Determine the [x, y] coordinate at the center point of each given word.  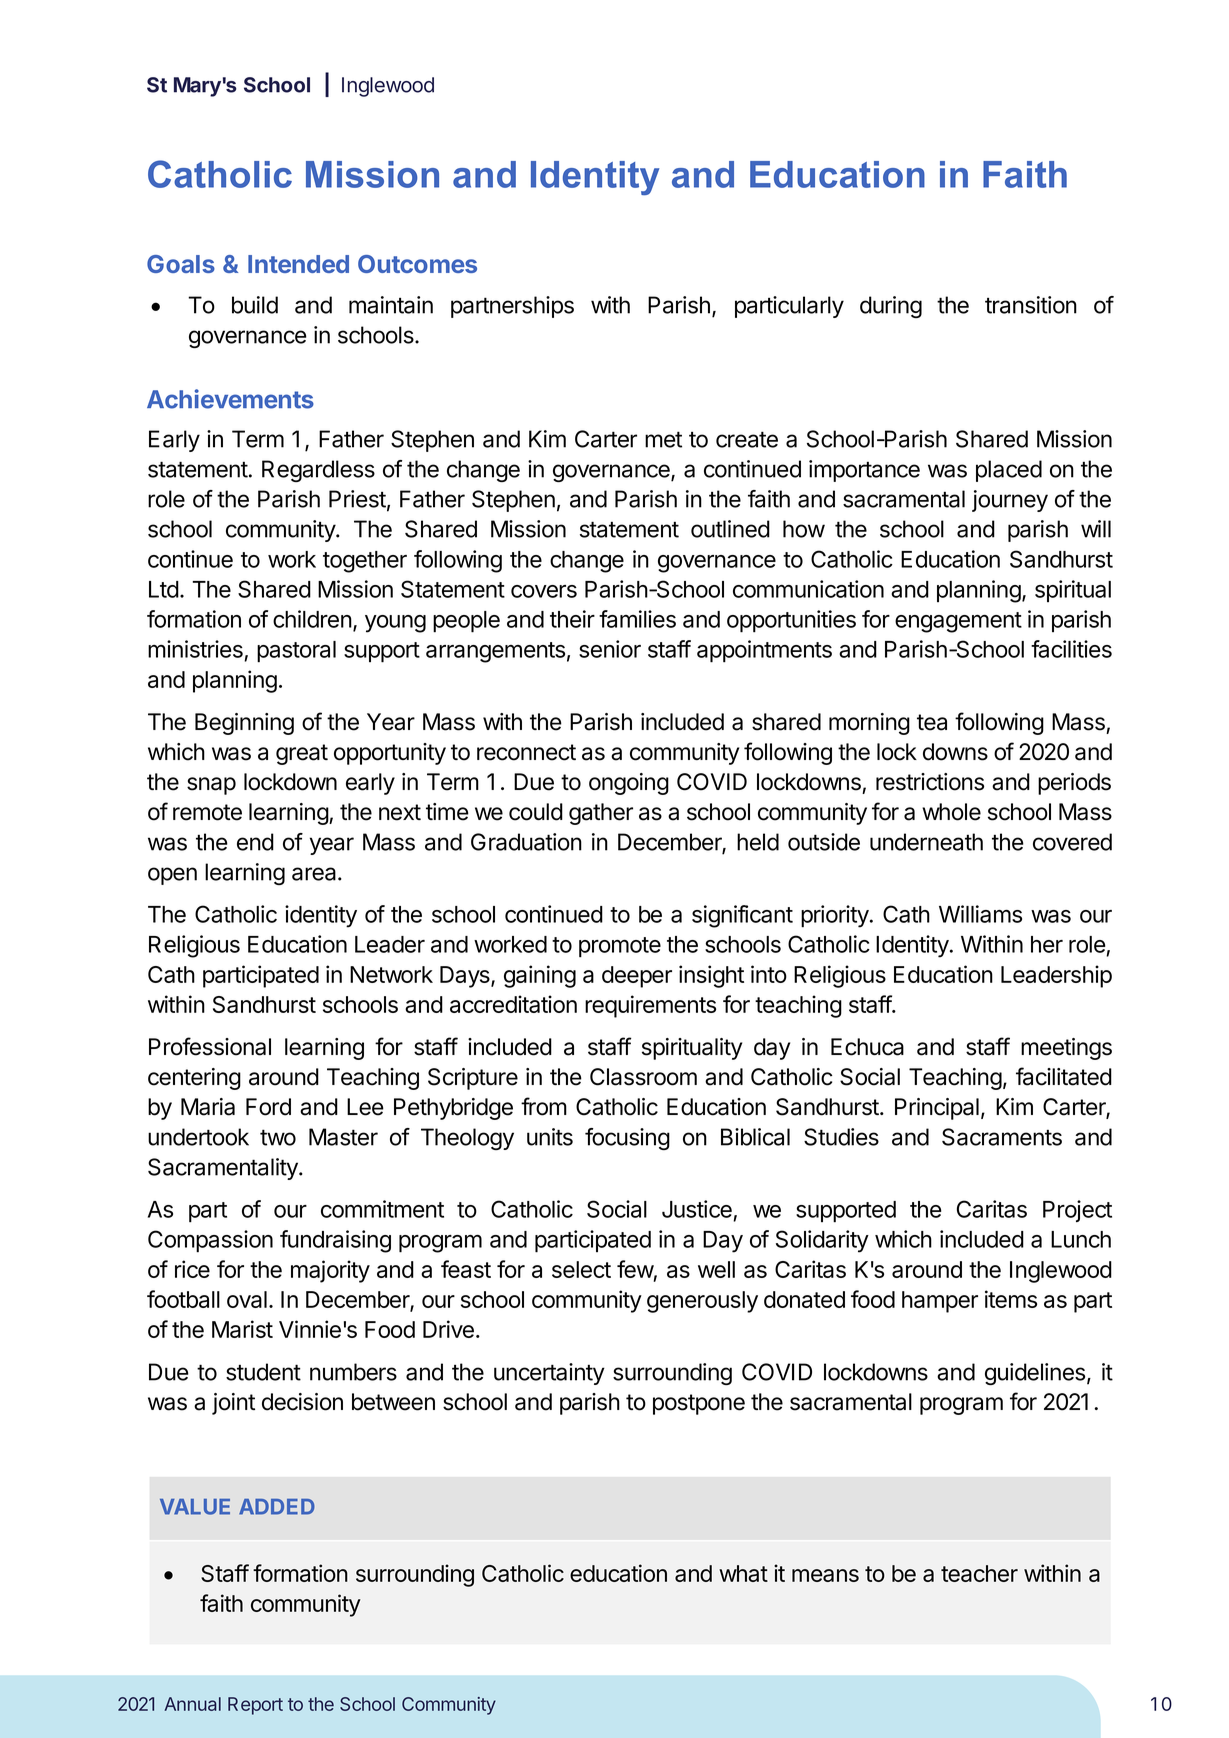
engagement [958, 622]
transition [1031, 305]
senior [610, 649]
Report [255, 1706]
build [255, 305]
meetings [1066, 1049]
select [581, 1269]
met [663, 439]
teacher [979, 1573]
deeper [637, 977]
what [743, 1573]
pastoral [296, 652]
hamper [940, 1302]
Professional [210, 1046]
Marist [242, 1329]
